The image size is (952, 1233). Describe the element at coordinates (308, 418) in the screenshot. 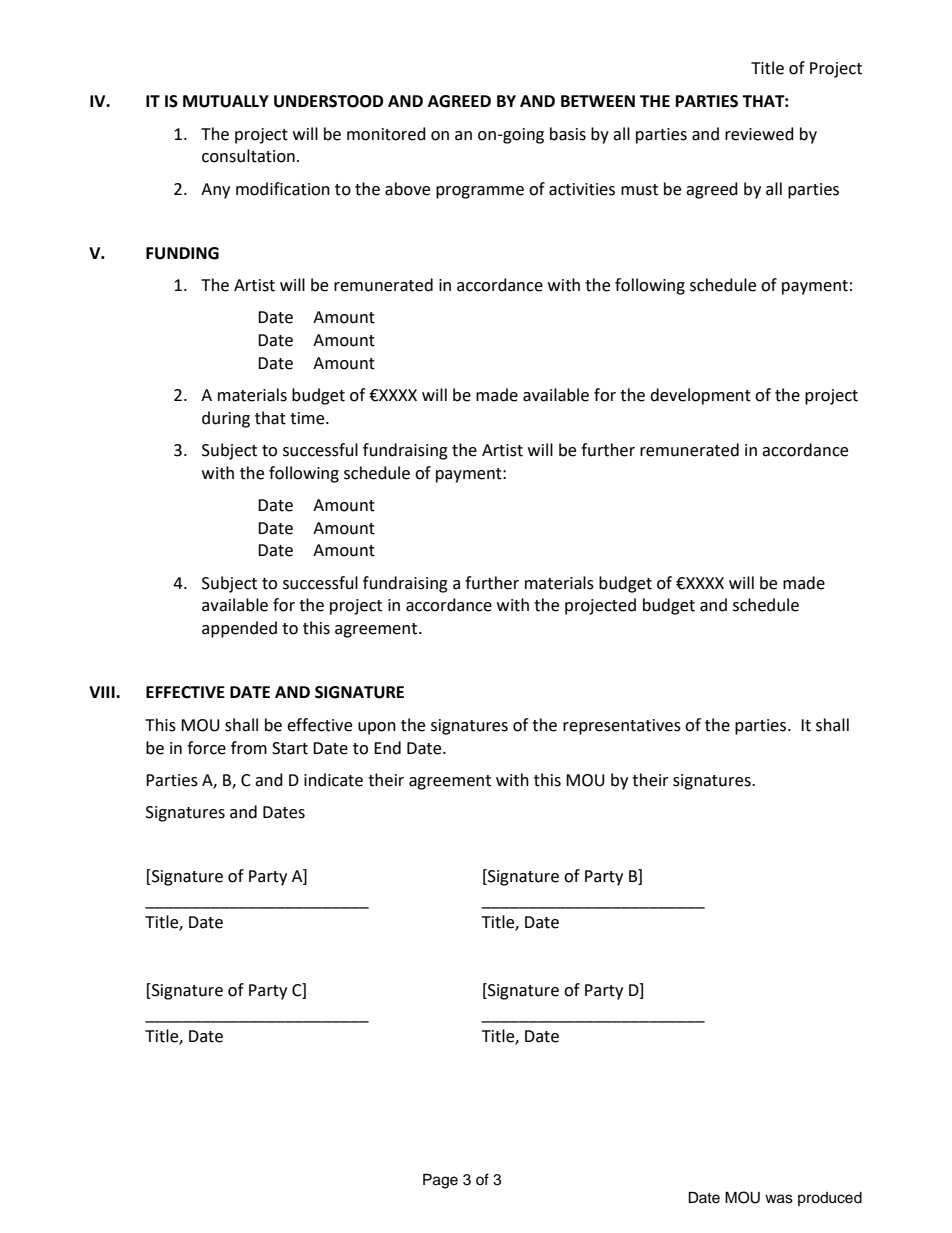

I see `time` at that location.
